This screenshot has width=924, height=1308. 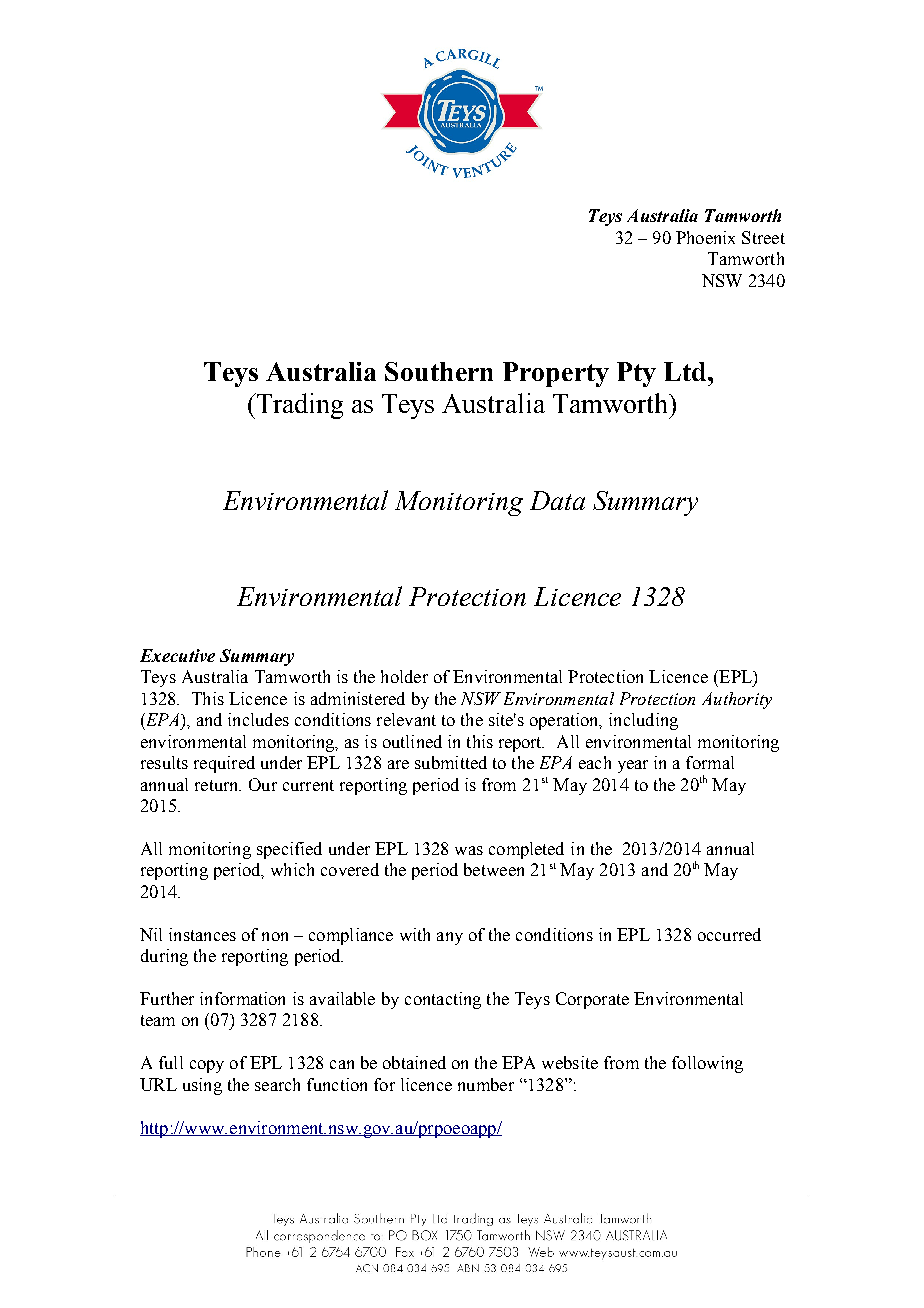 I want to click on Ltd, so click(x=686, y=371).
